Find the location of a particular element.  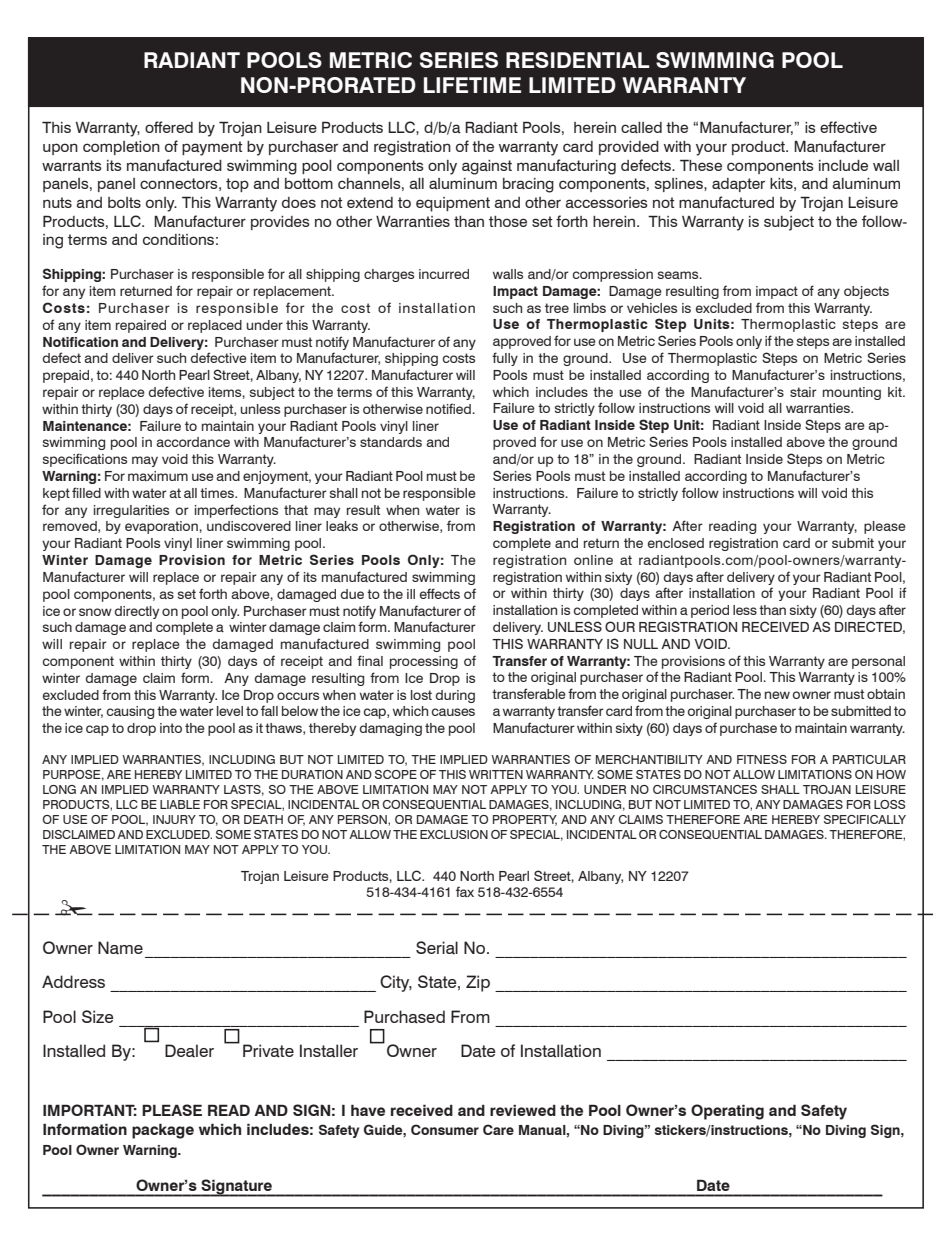

LIFETIME is located at coordinates (472, 85).
